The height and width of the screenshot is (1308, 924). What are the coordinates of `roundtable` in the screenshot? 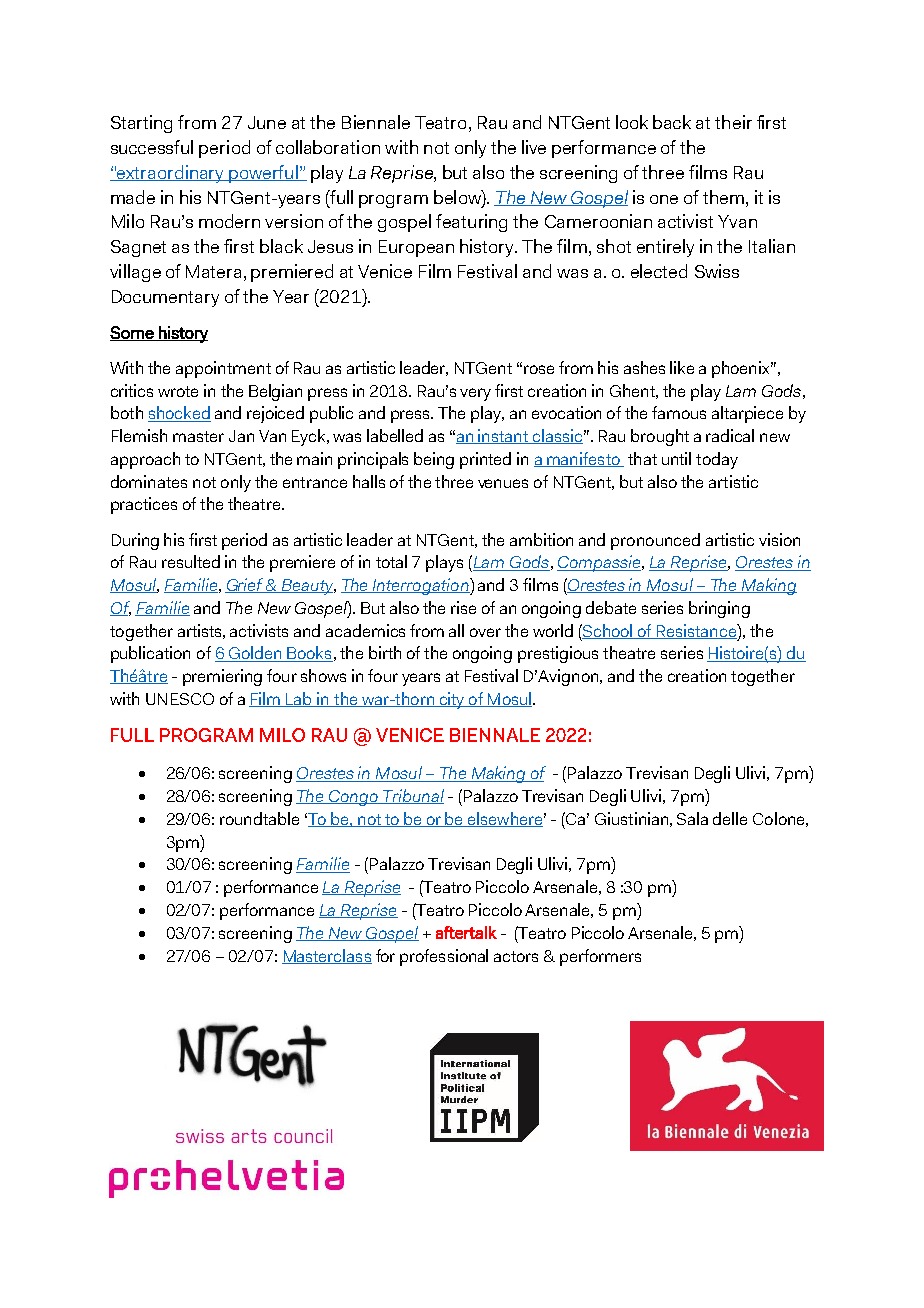 It's located at (259, 818).
